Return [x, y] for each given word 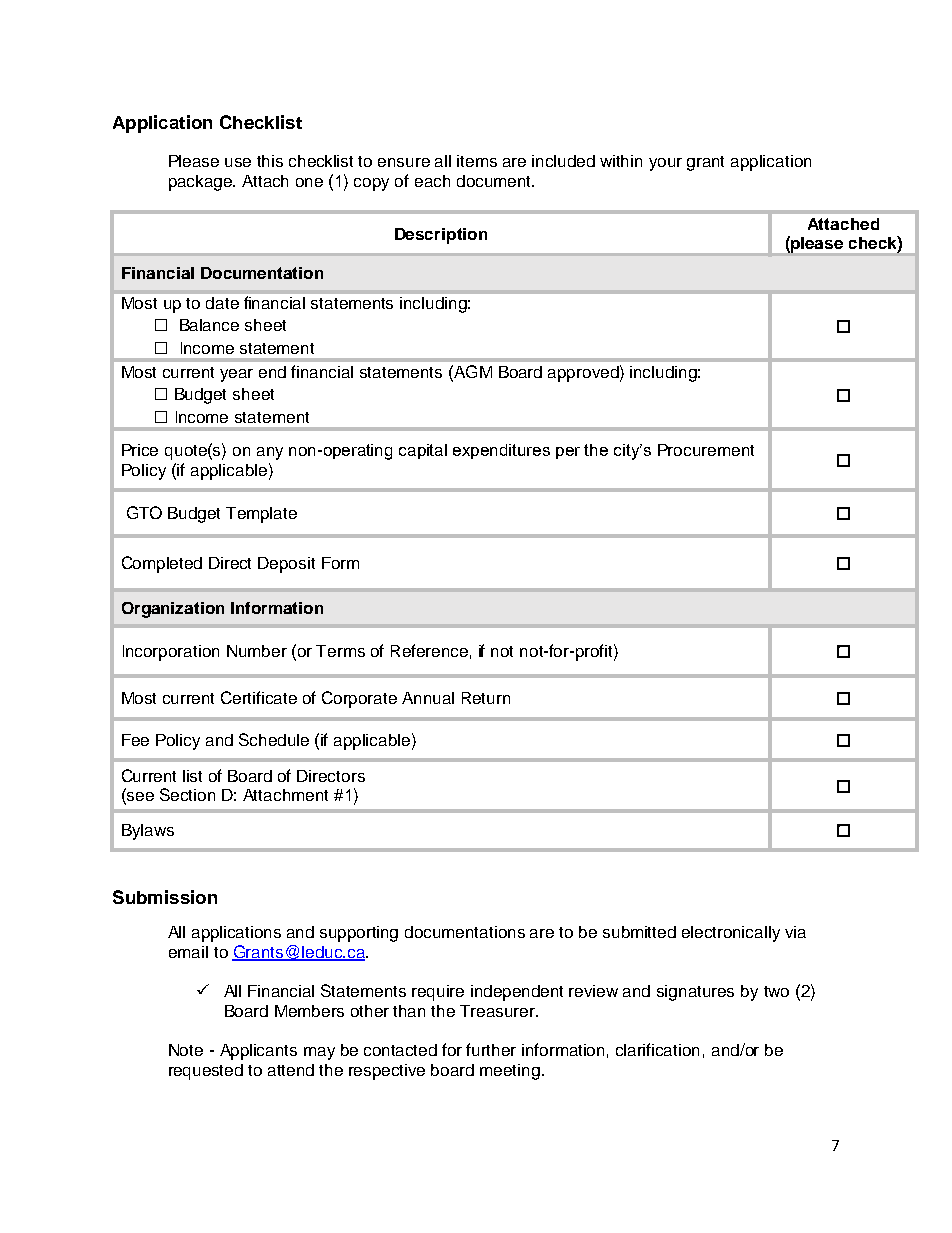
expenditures [501, 451]
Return [486, 698]
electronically [731, 934]
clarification [657, 1049]
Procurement [706, 450]
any [270, 453]
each [432, 181]
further [491, 1049]
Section [187, 794]
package [202, 183]
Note [186, 1050]
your [665, 164]
